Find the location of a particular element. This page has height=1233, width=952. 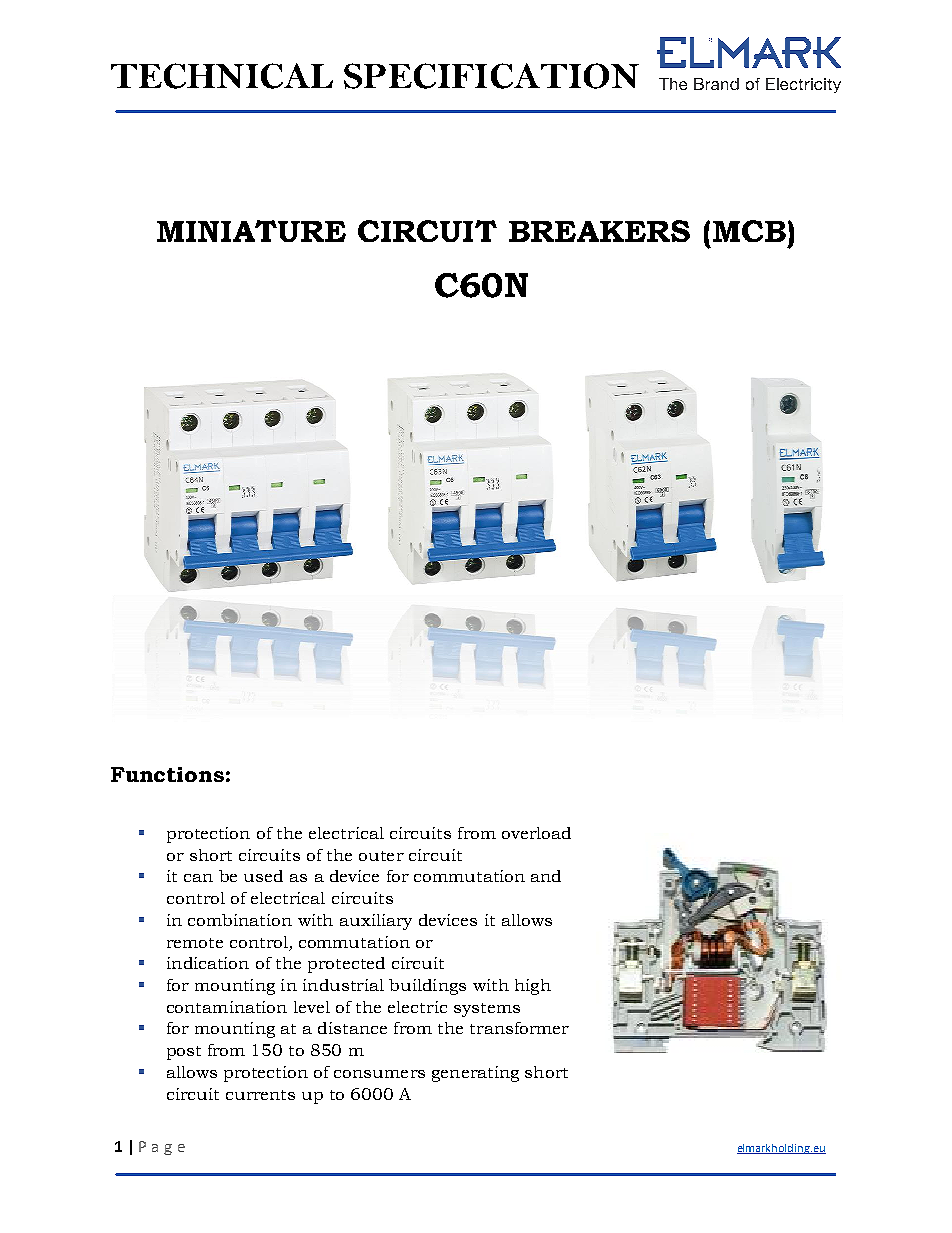

SPECIFICATION is located at coordinates (491, 76).
